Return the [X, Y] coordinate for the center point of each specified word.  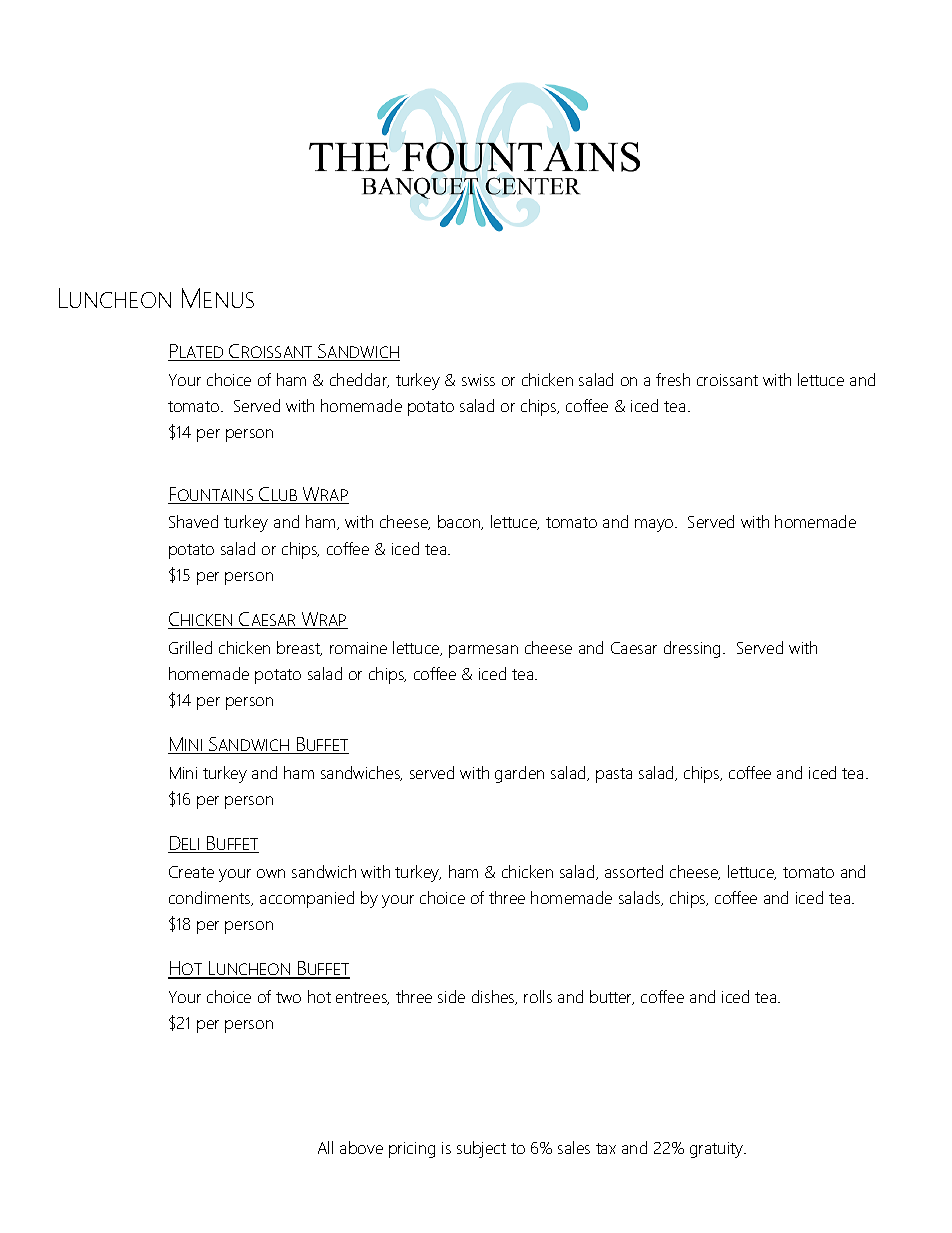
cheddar [359, 380]
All [325, 1147]
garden [519, 774]
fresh [673, 379]
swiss [478, 380]
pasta [614, 775]
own [271, 873]
